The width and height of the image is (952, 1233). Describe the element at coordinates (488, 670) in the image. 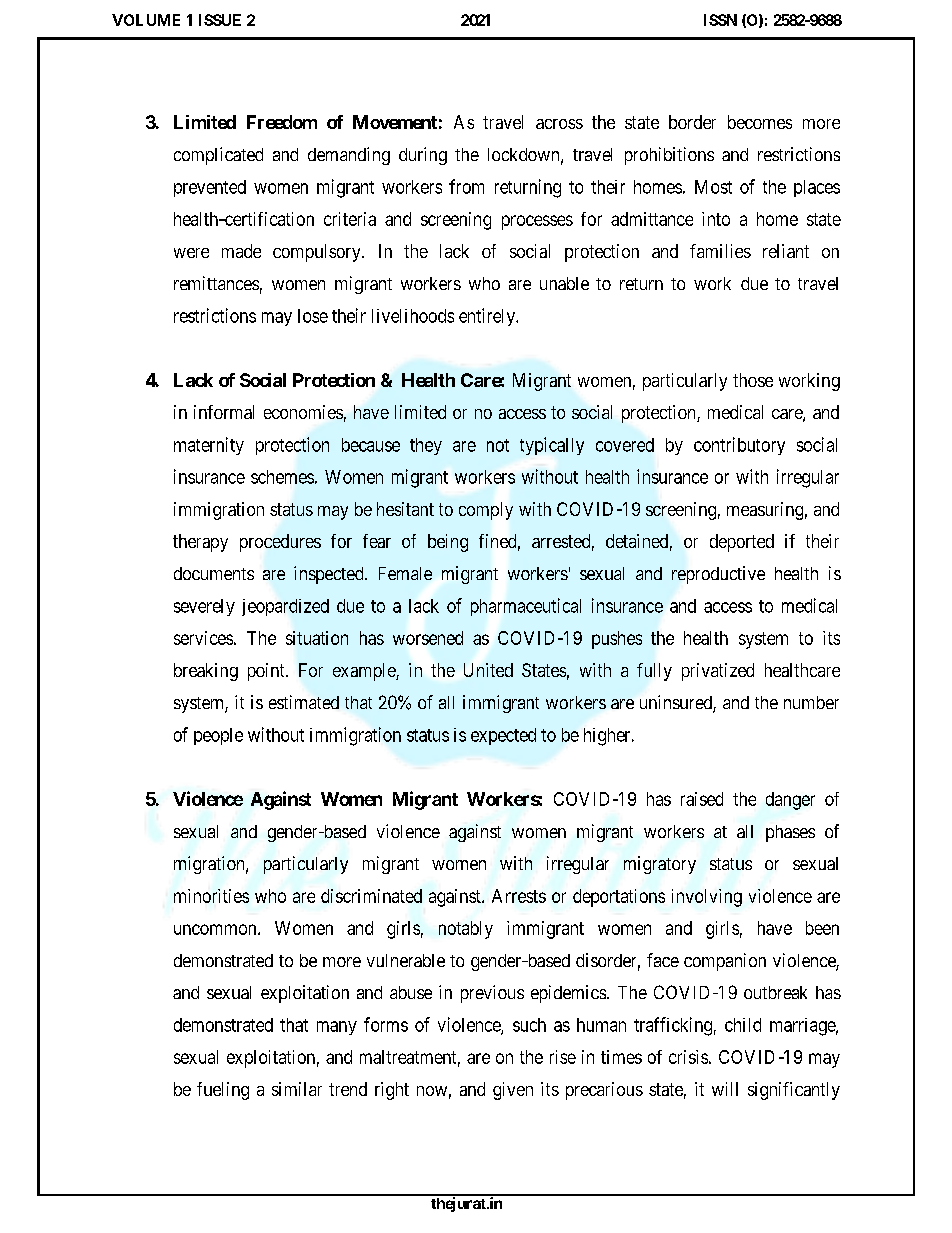

I see `United` at that location.
